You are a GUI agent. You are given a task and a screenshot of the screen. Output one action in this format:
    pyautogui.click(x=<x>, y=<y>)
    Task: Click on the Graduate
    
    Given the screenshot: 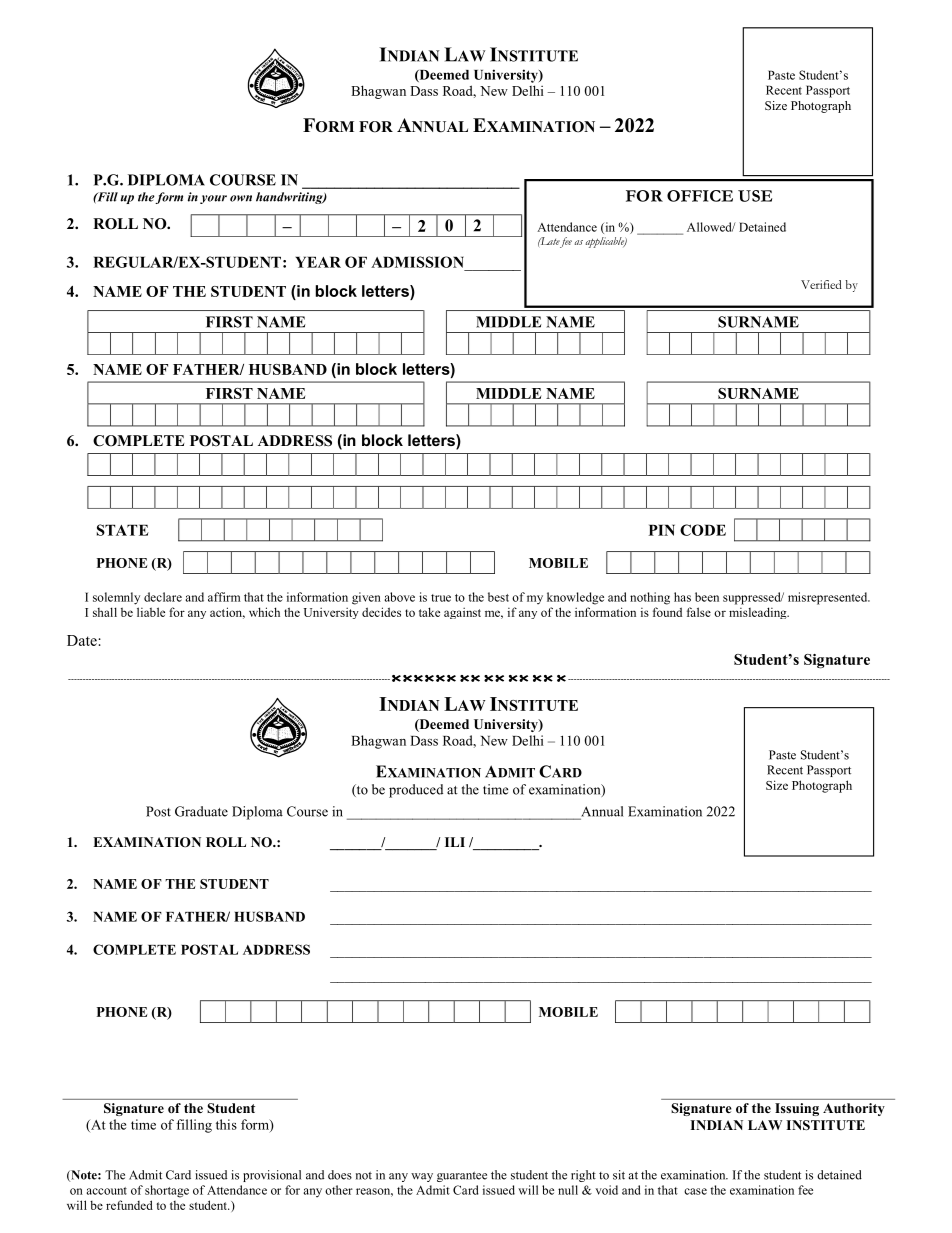 What is the action you would take?
    pyautogui.click(x=201, y=811)
